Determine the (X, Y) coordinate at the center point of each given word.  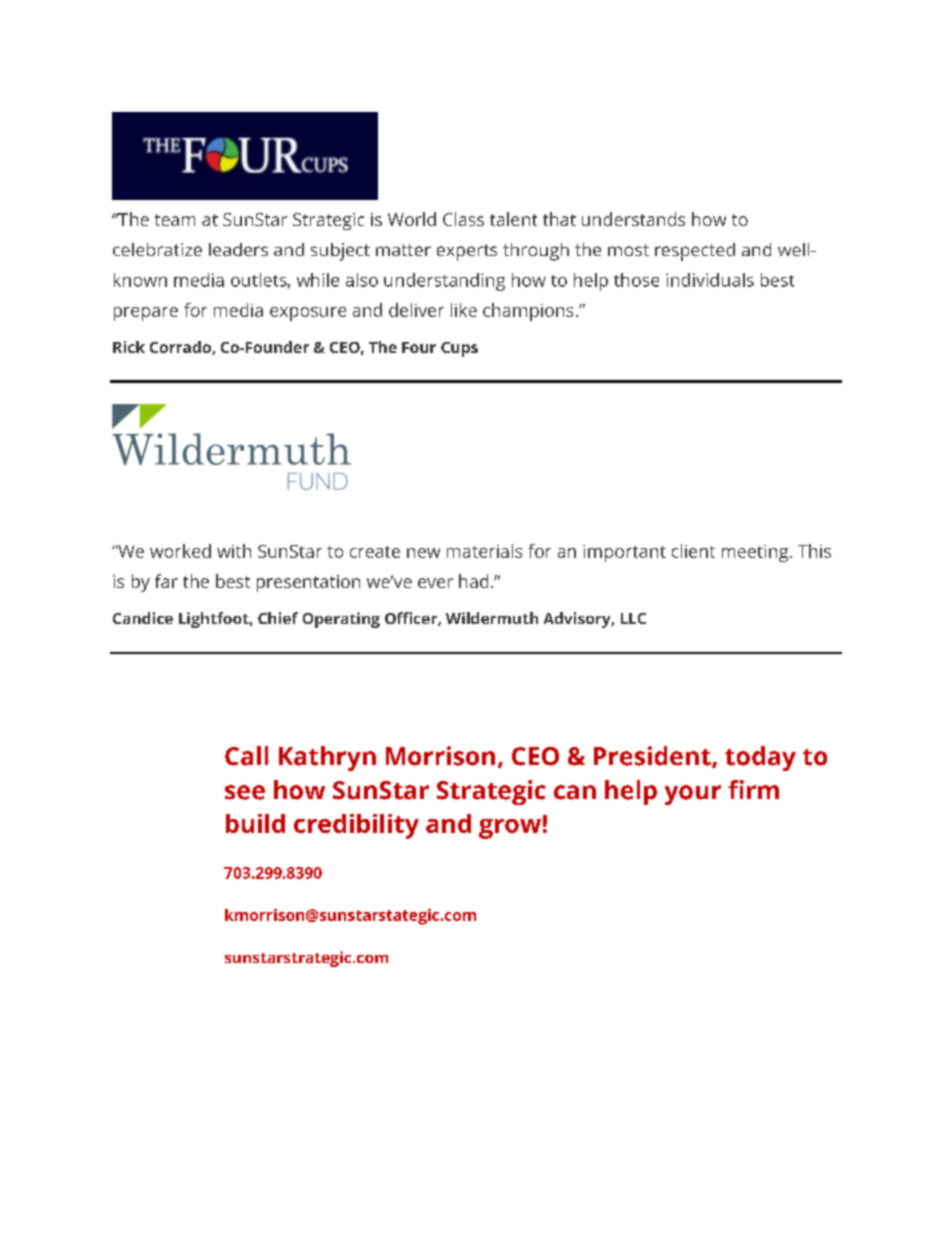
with (234, 551)
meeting (756, 553)
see (245, 792)
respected (695, 252)
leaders (238, 249)
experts (467, 252)
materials (484, 551)
